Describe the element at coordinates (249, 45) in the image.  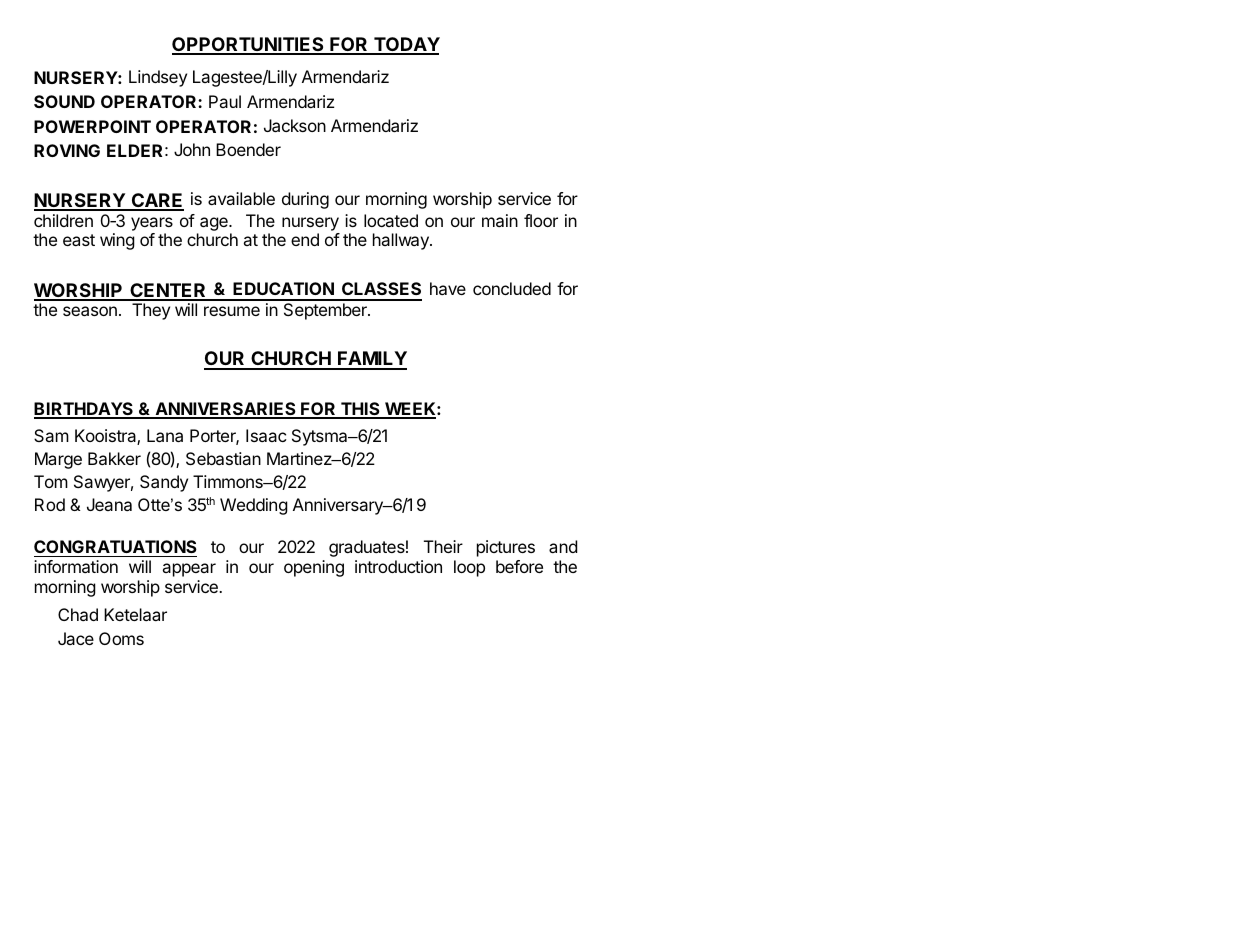
I see `OPPORTUNITIES` at that location.
